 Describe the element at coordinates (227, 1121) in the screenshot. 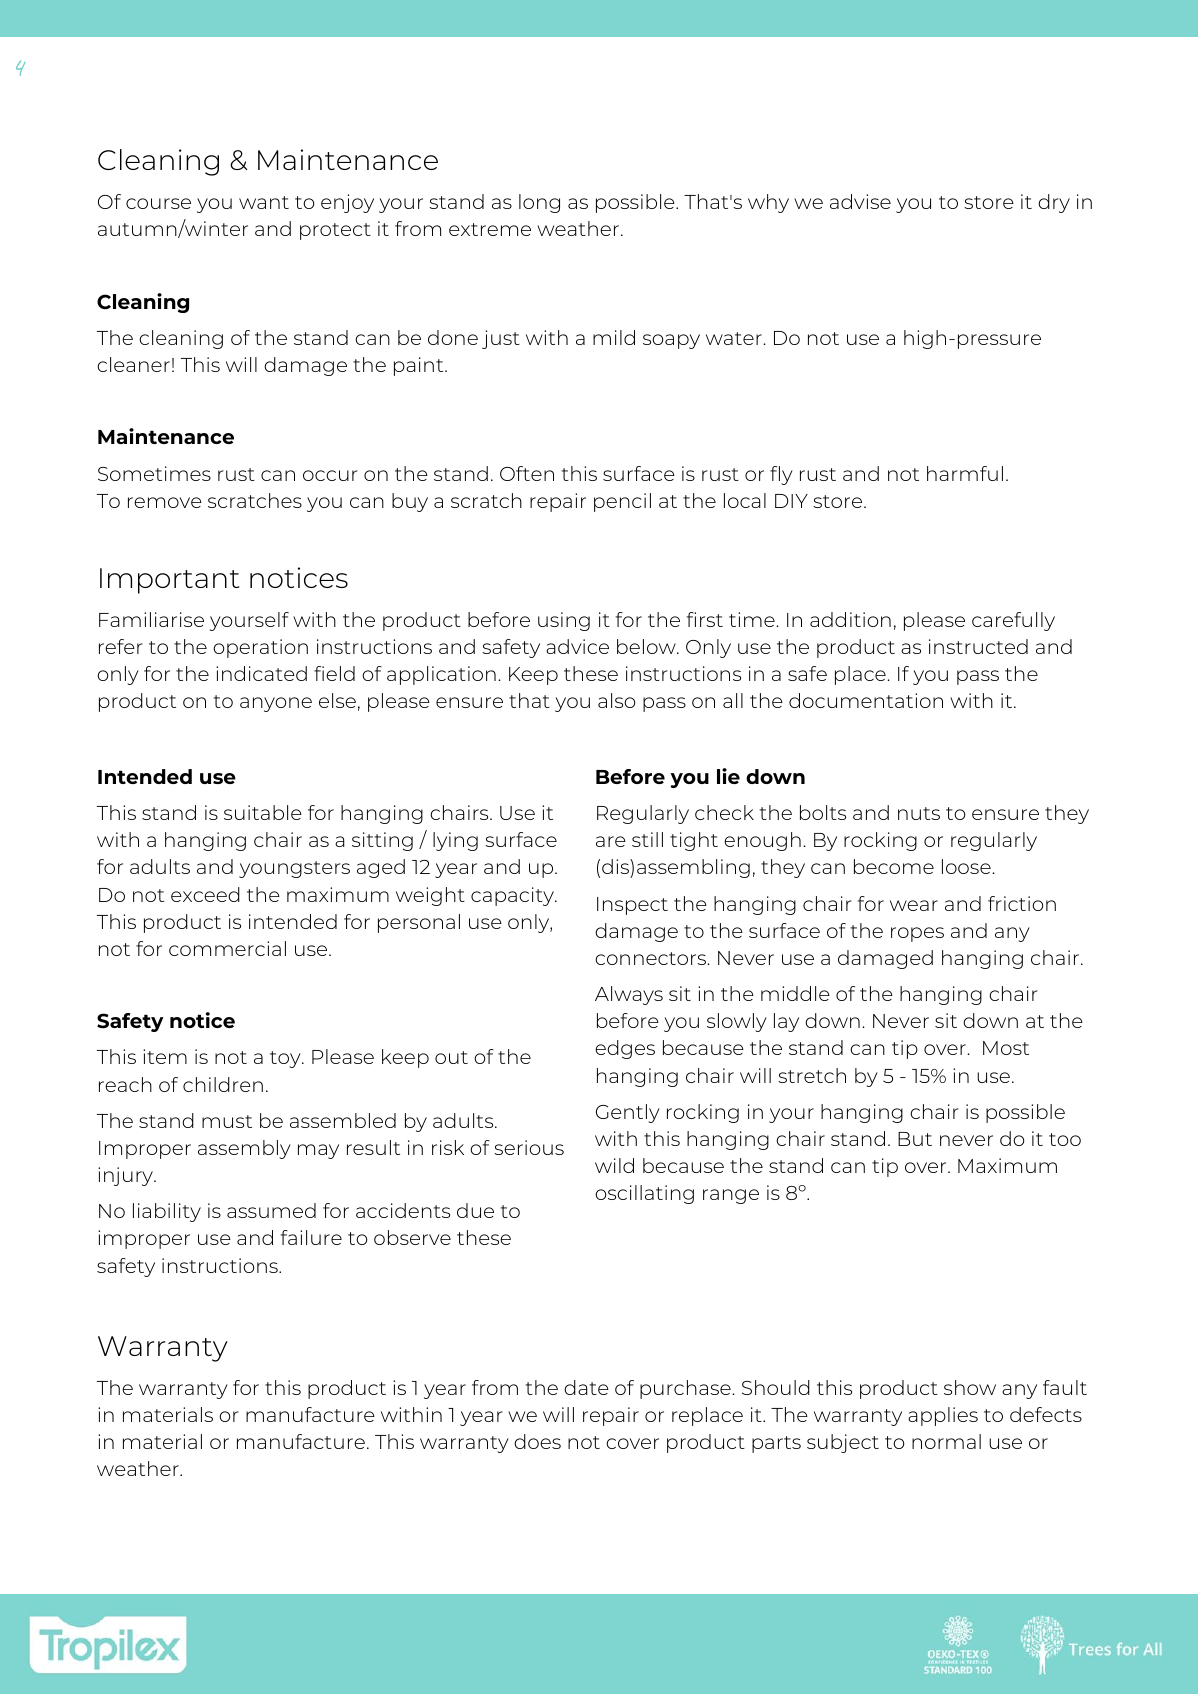

I see `must` at that location.
